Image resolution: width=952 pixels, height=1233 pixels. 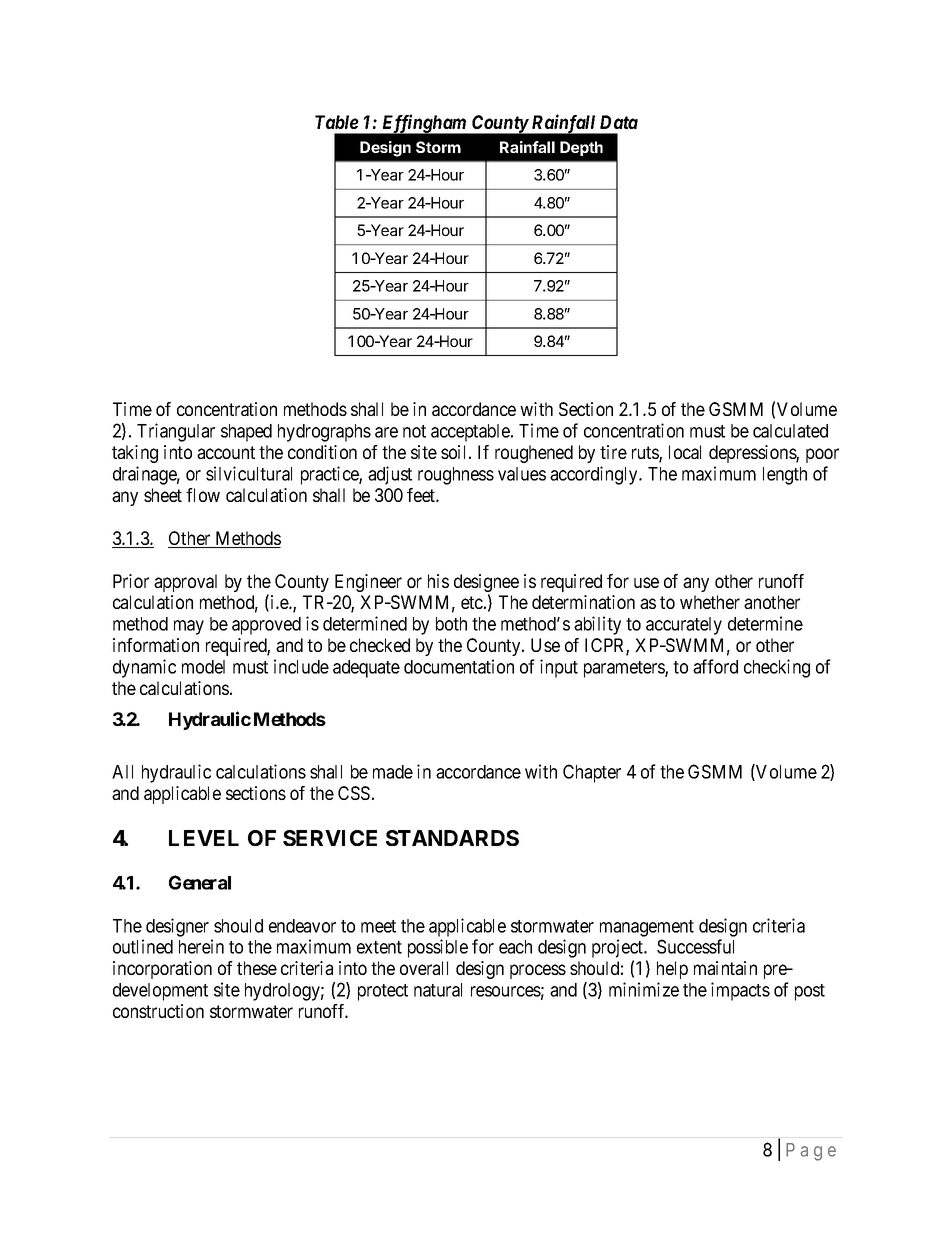 What do you see at coordinates (685, 452) in the screenshot?
I see `local` at bounding box center [685, 452].
